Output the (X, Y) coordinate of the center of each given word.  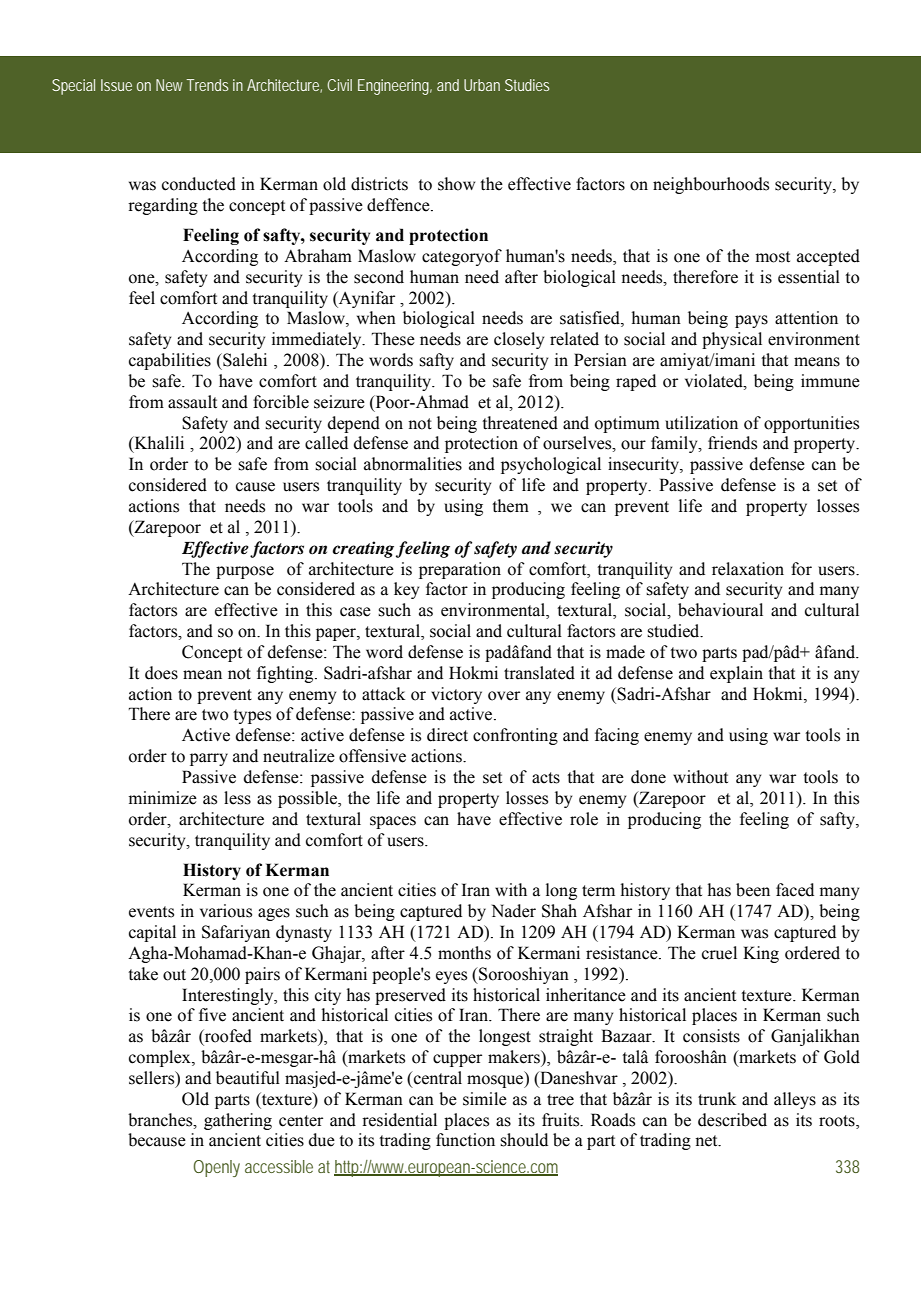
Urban (482, 85)
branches (161, 1120)
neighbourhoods (711, 185)
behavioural (720, 610)
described (732, 1120)
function (465, 1140)
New (169, 85)
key (406, 590)
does (161, 673)
